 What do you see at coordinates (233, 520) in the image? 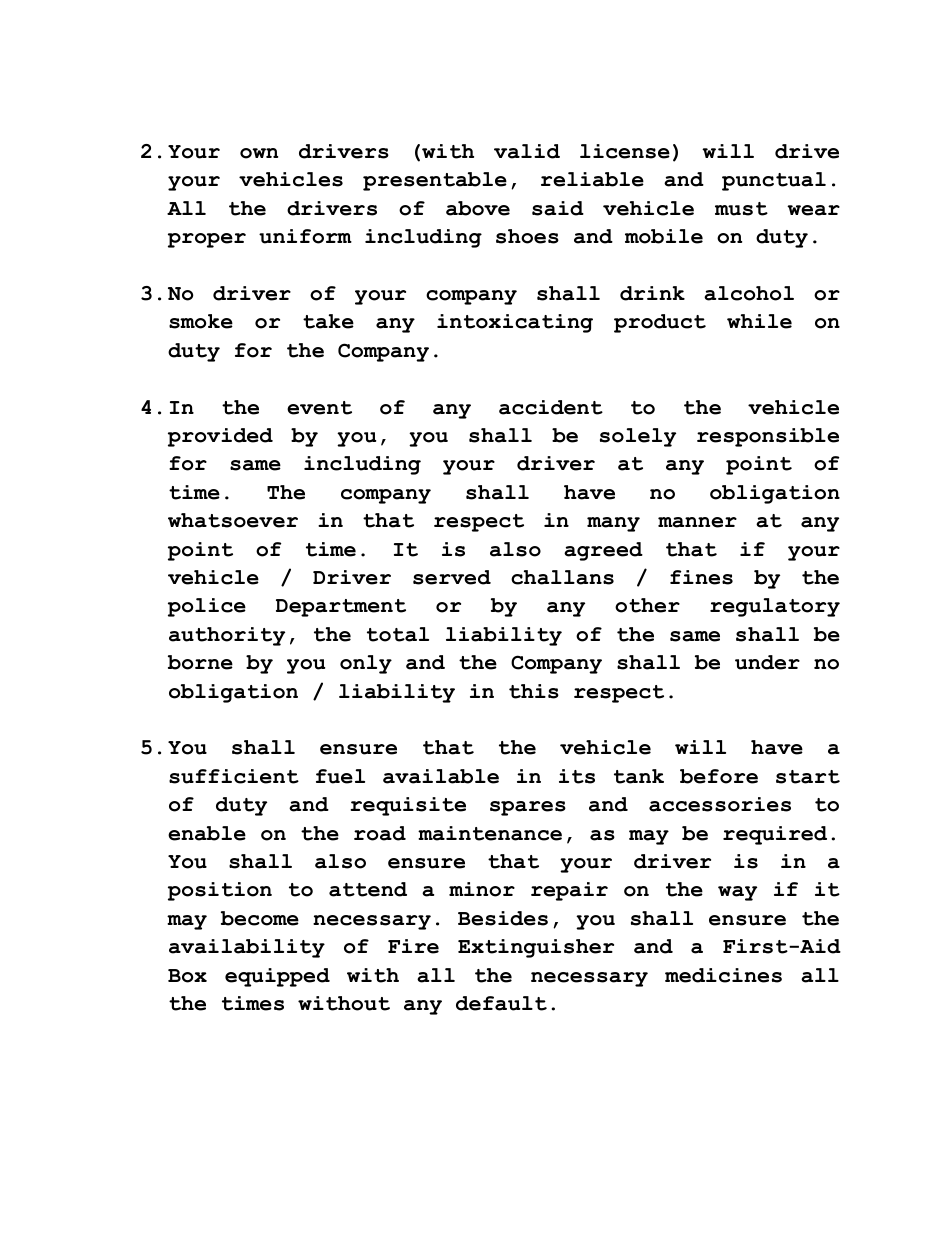
I see `whatsoever` at bounding box center [233, 520].
